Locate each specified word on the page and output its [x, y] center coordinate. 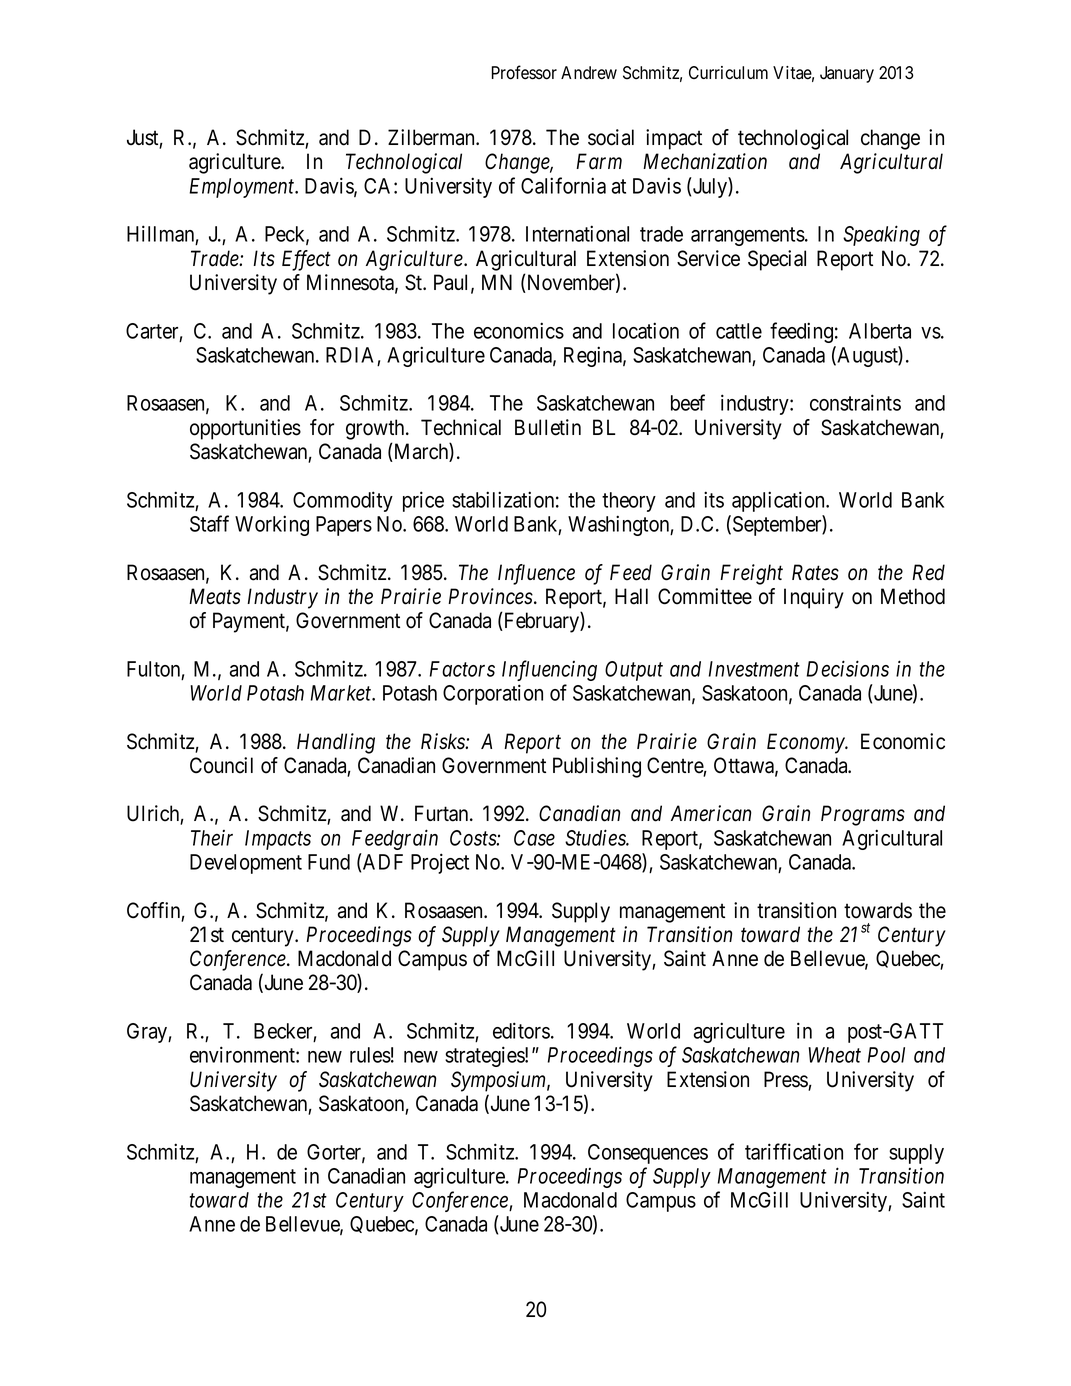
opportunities [245, 429]
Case [534, 838]
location [646, 330]
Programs [863, 815]
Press [786, 1080]
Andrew [589, 73]
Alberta [880, 331]
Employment [243, 188]
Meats [215, 596]
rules [370, 1055]
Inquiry [814, 598]
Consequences [648, 1154]
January [847, 74]
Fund [329, 862]
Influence [536, 574]
